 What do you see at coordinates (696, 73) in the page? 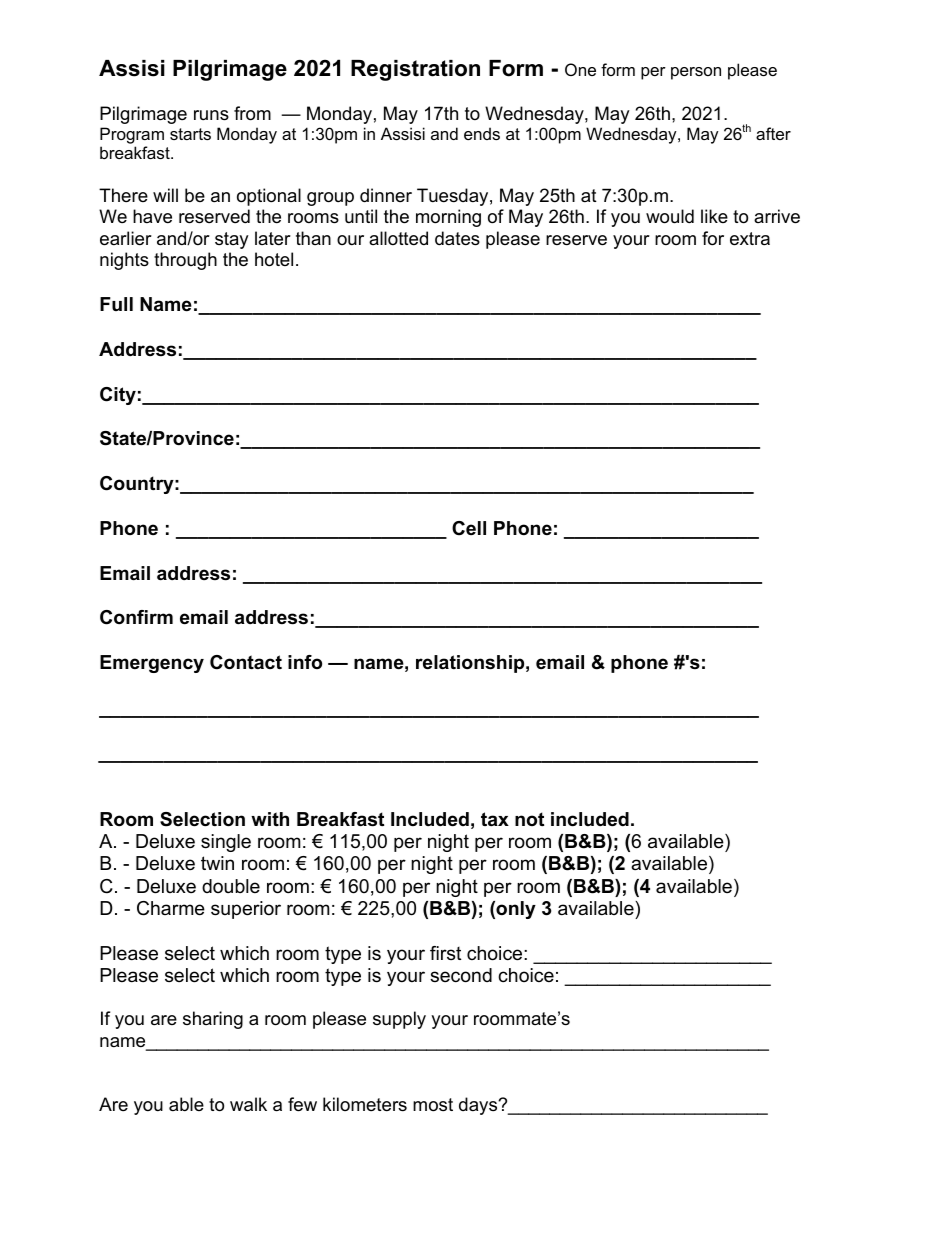
I see `person` at bounding box center [696, 73].
